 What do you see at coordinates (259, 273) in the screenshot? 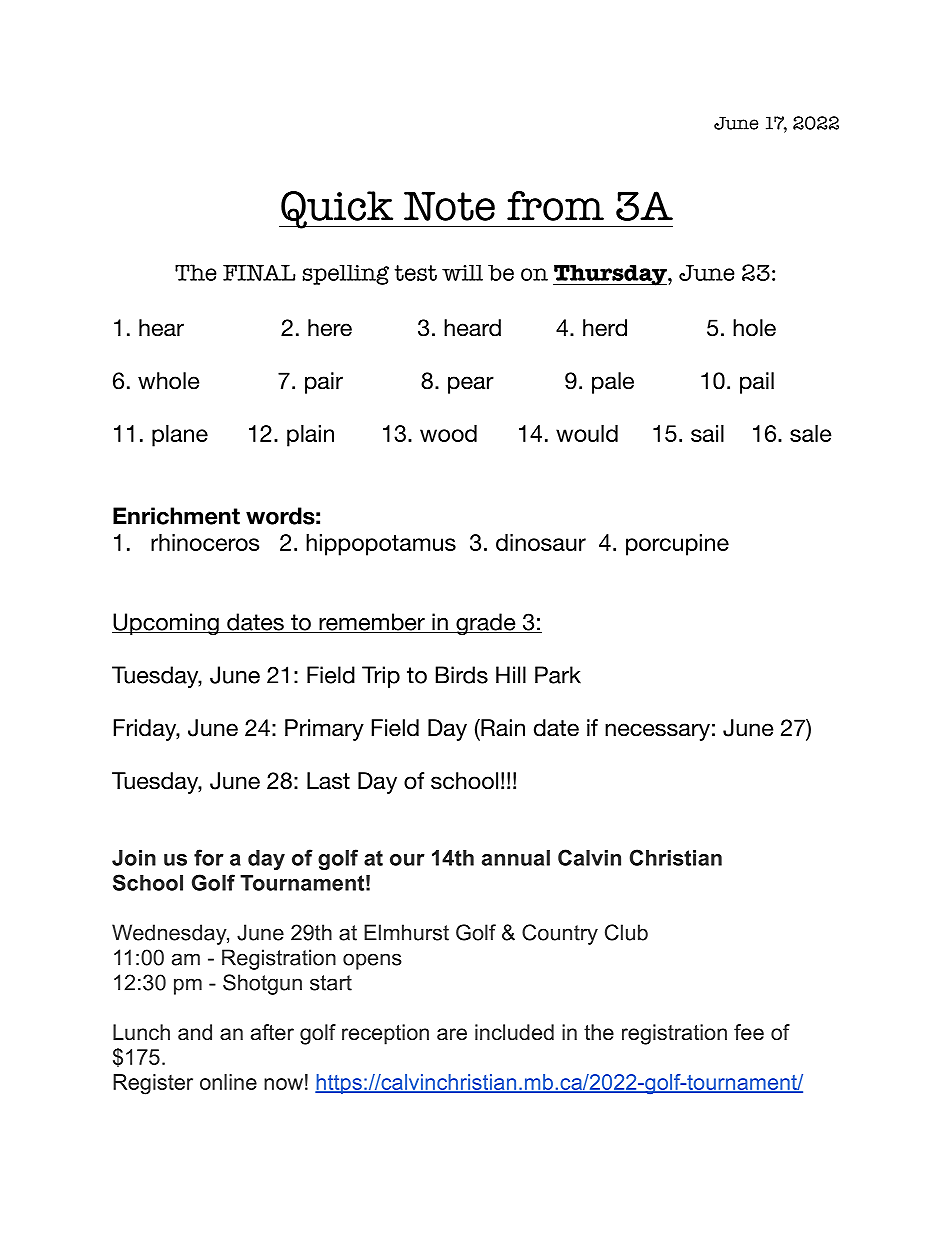
I see `FINAL` at bounding box center [259, 273].
